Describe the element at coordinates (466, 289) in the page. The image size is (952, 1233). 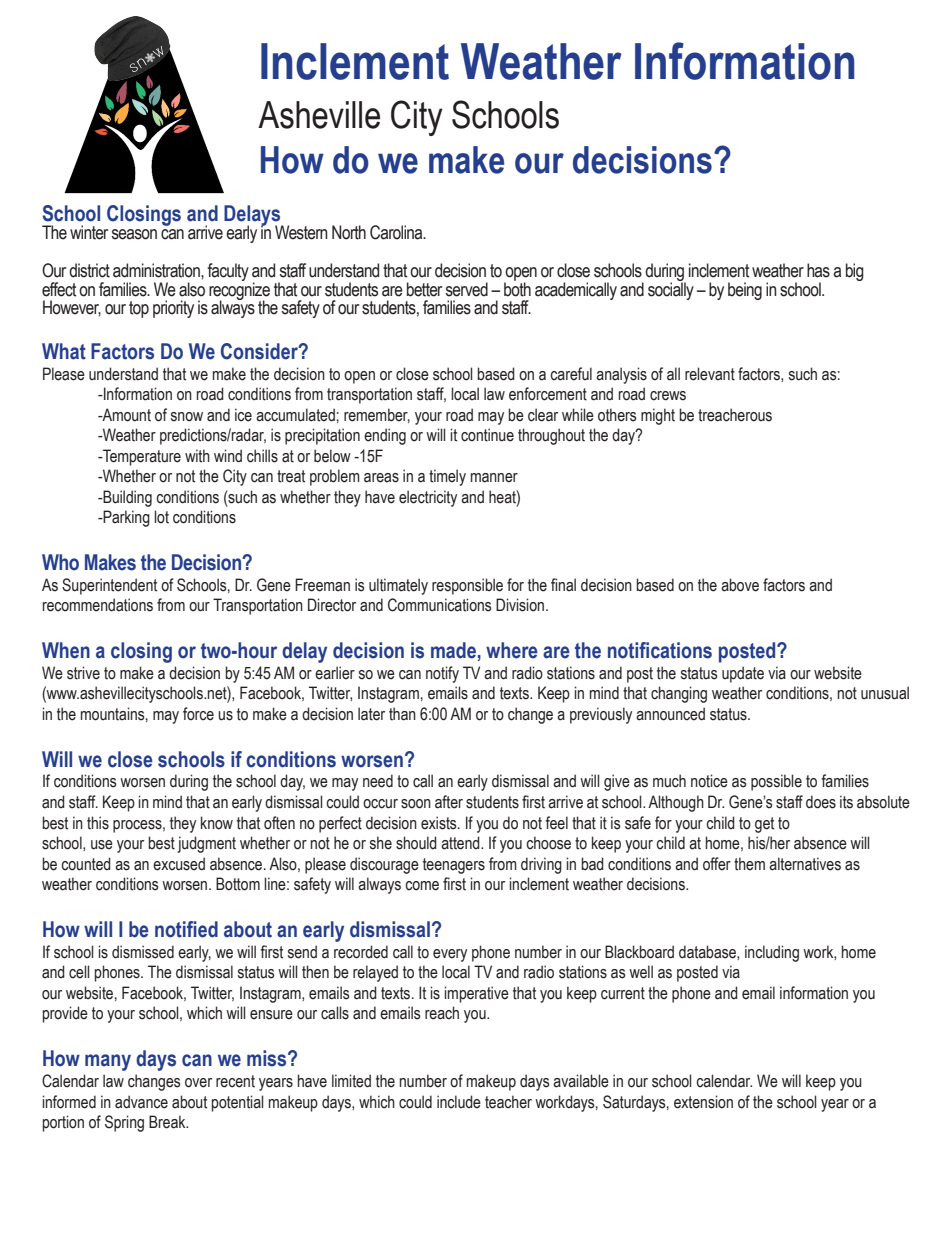
I see `served` at that location.
